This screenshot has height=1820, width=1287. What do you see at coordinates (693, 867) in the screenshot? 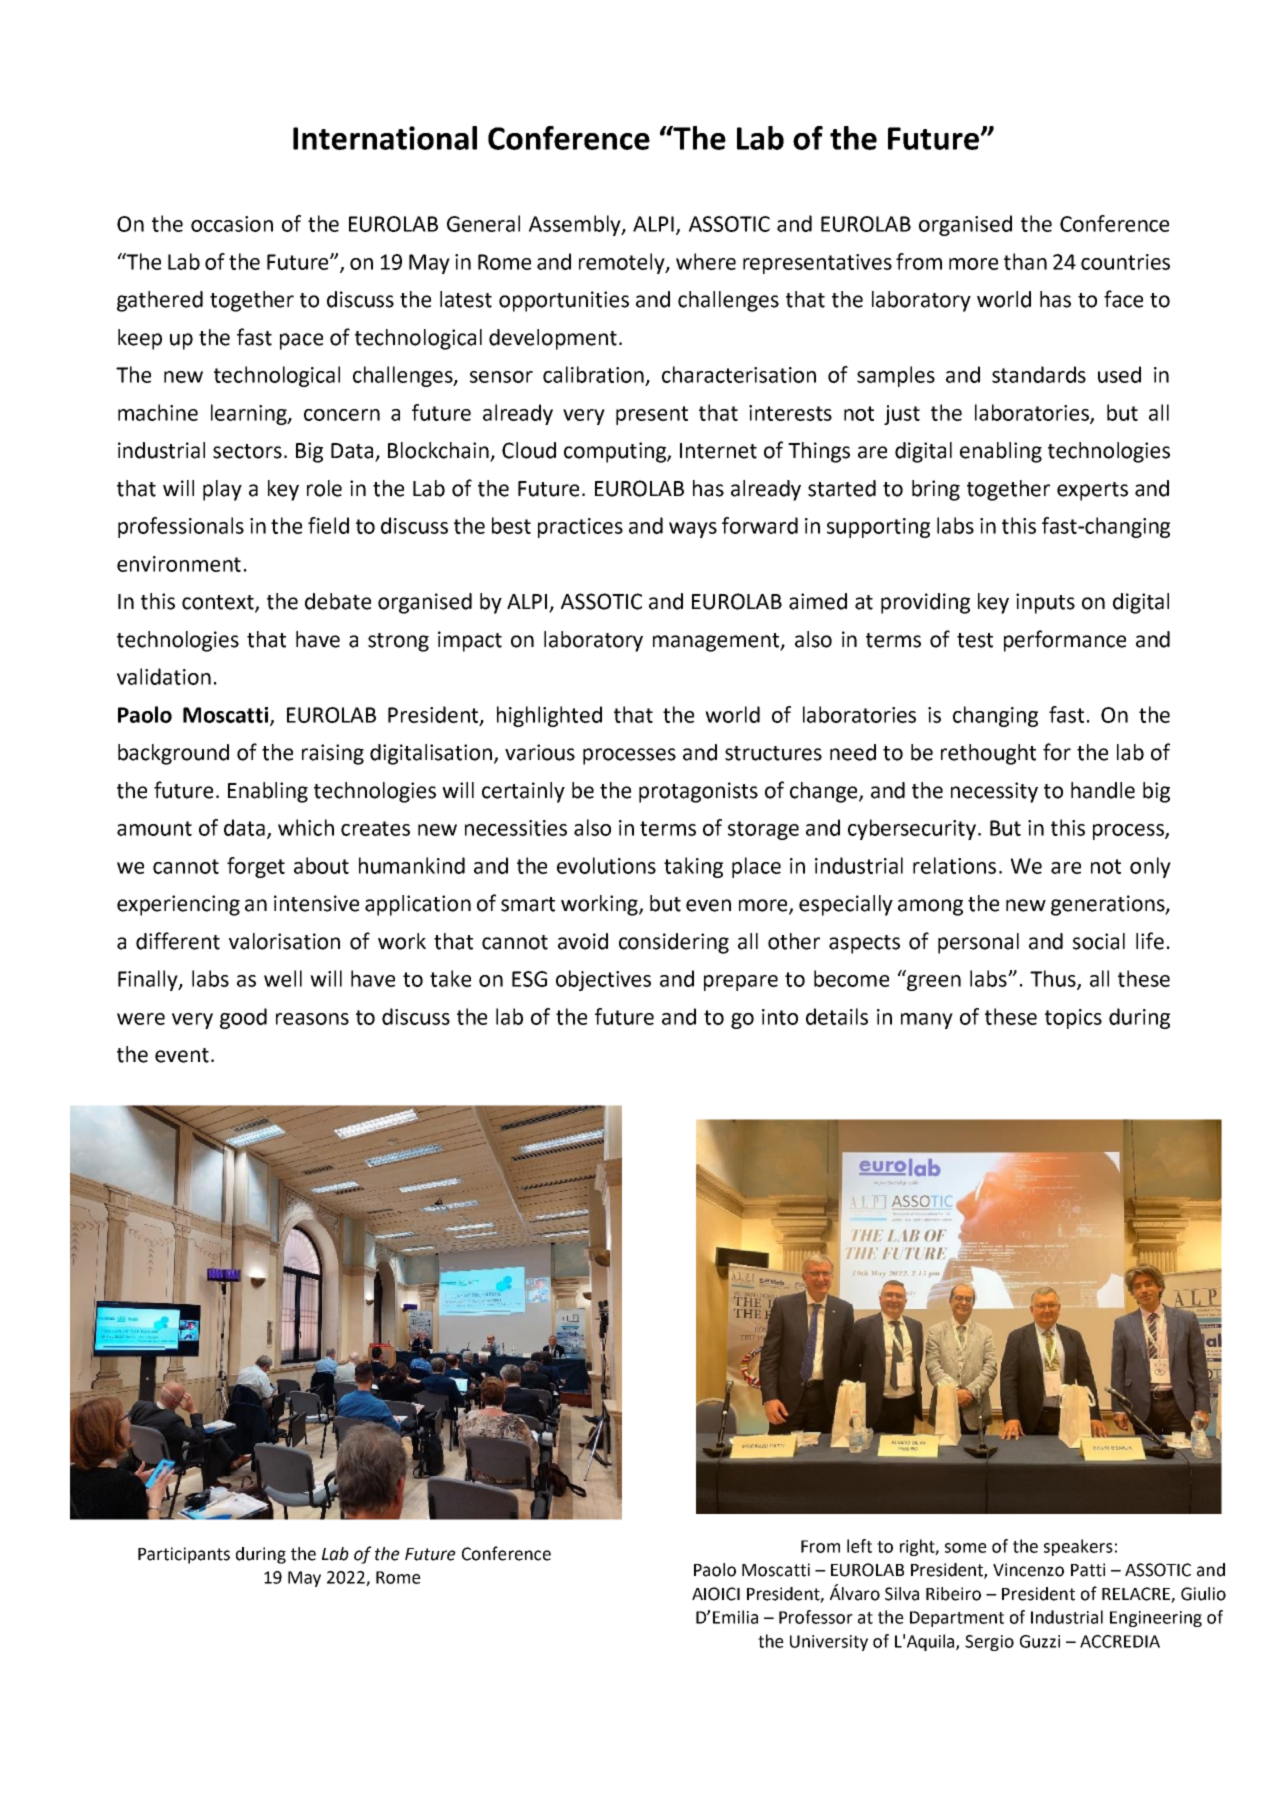
I see `taking` at bounding box center [693, 867].
